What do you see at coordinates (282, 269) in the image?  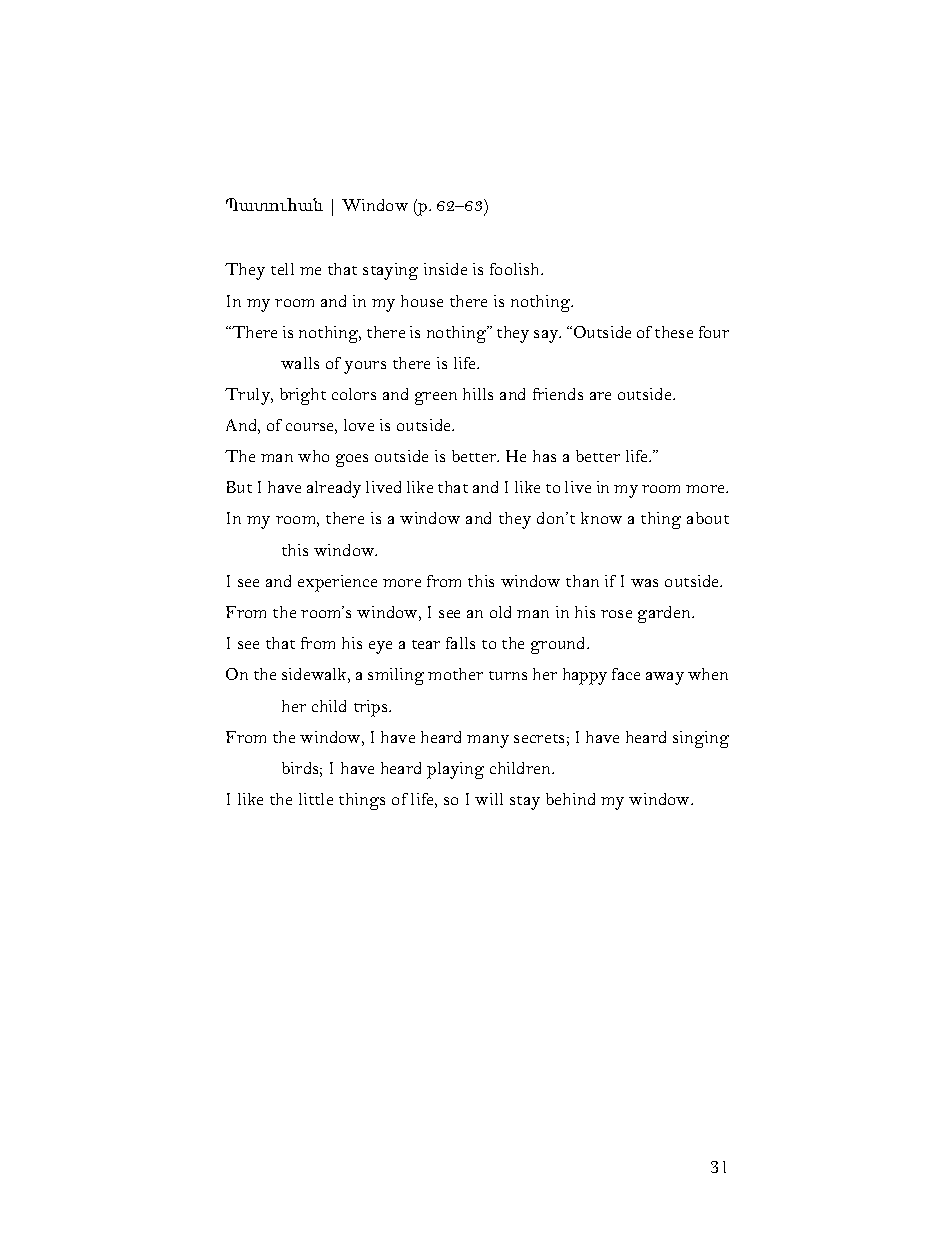 I see `tell` at bounding box center [282, 269].
